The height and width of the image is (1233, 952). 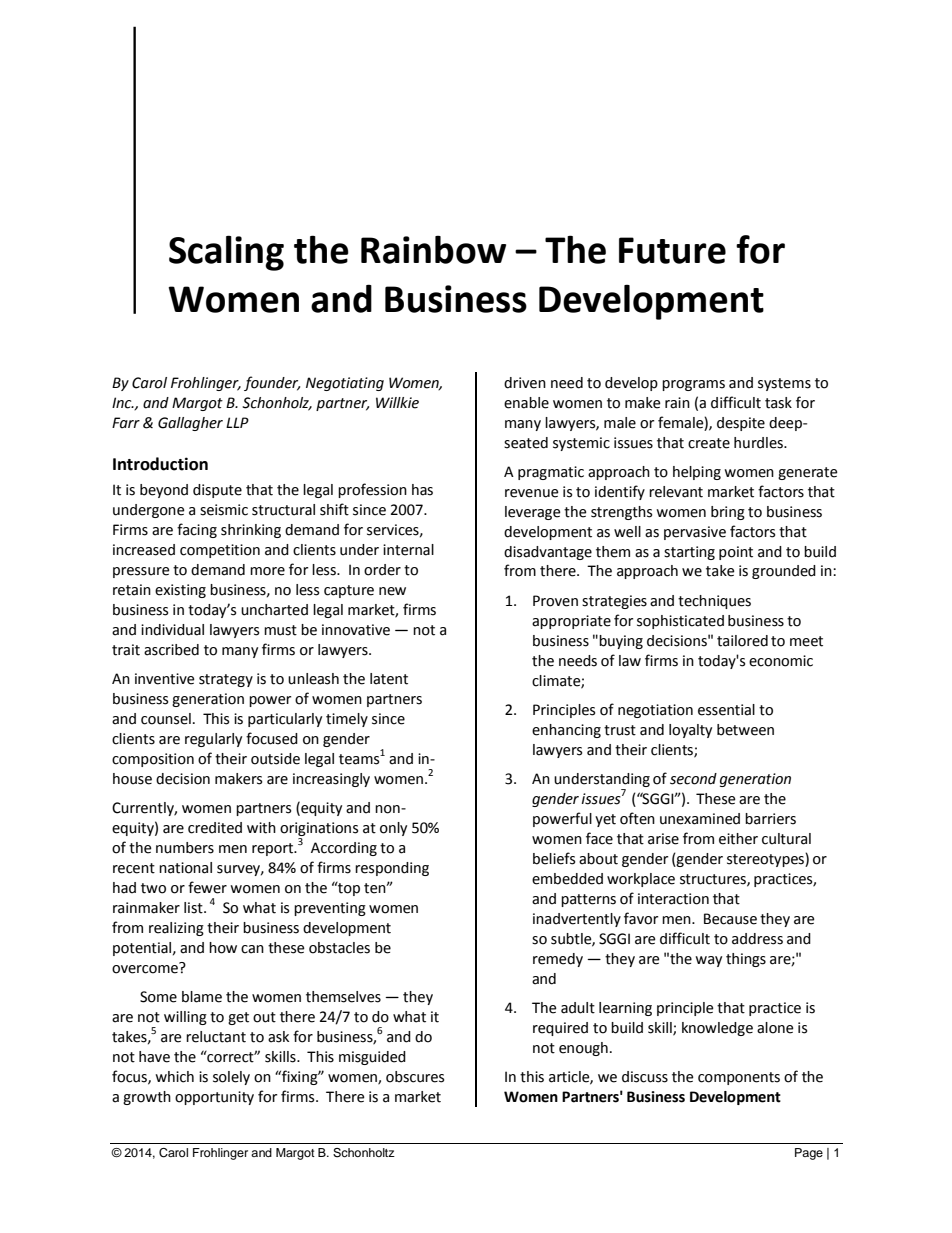 I want to click on strategy, so click(x=226, y=680).
